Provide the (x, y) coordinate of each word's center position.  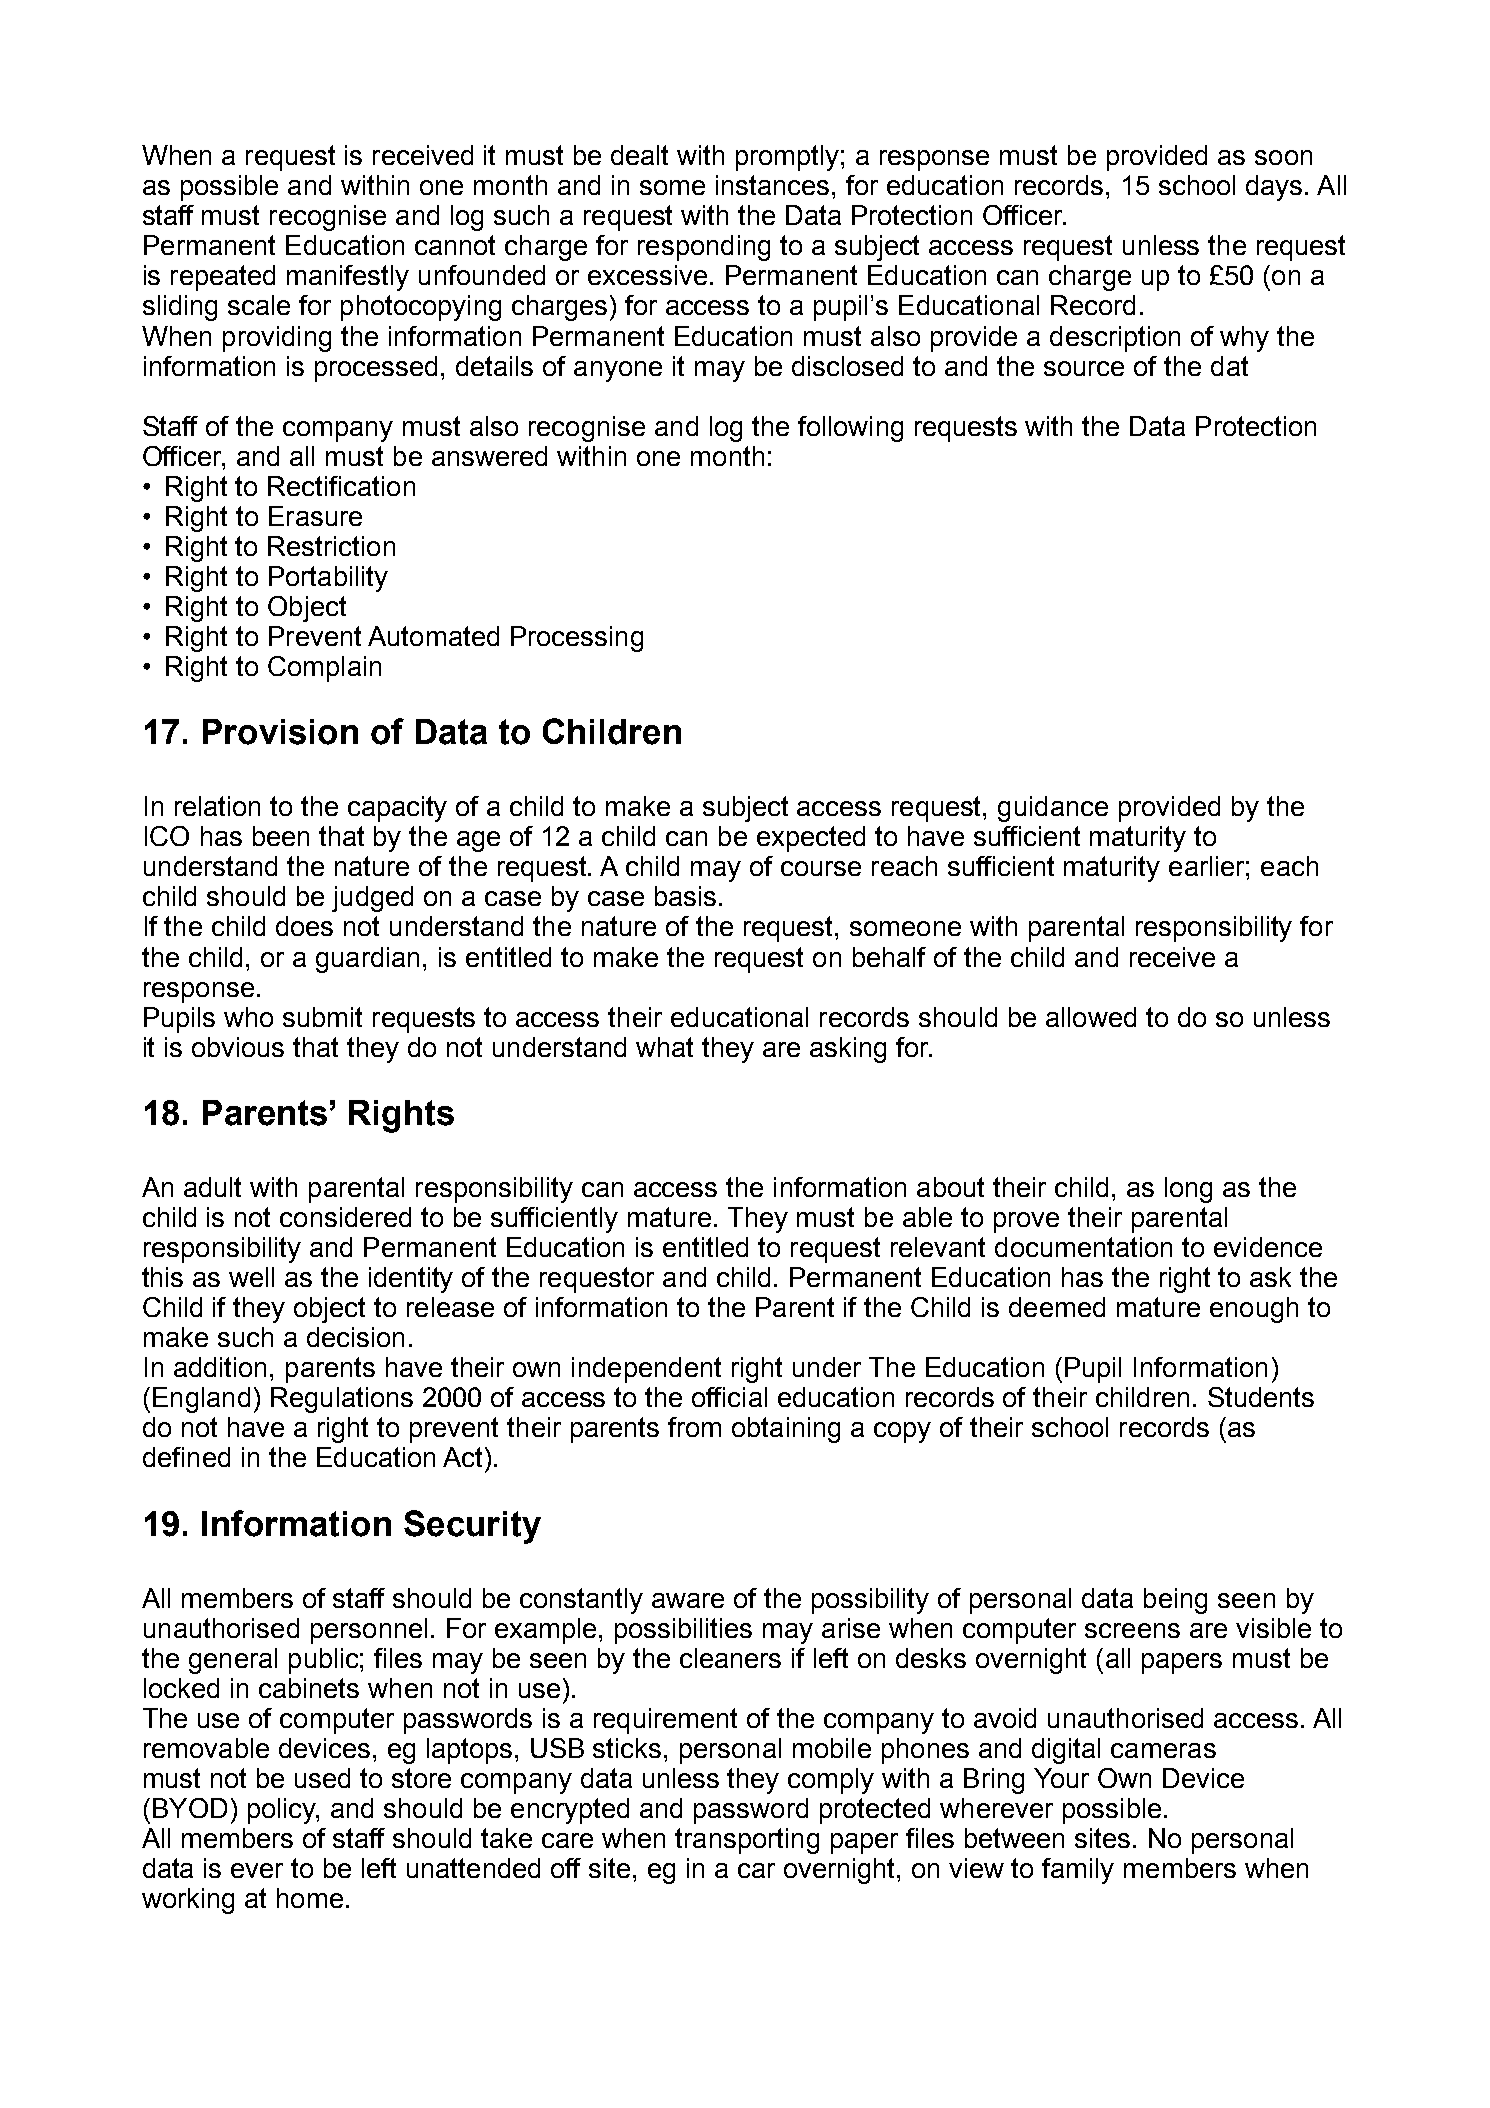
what (664, 1047)
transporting (747, 1841)
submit (322, 1017)
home (310, 1898)
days (1274, 188)
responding (704, 248)
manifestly (348, 278)
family (1078, 1871)
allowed (1091, 1017)
